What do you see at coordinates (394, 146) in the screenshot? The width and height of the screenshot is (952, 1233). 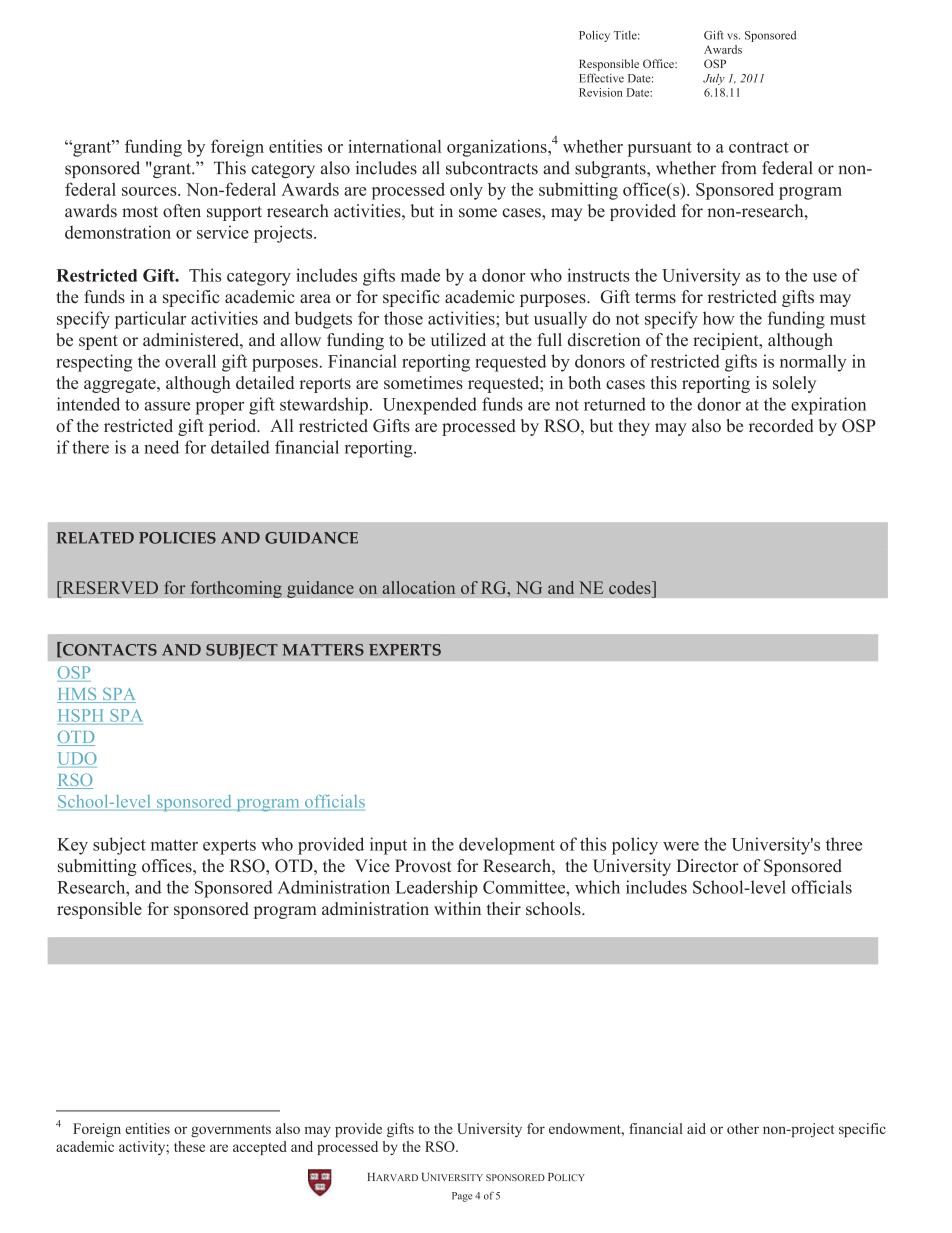 I see `international` at bounding box center [394, 146].
